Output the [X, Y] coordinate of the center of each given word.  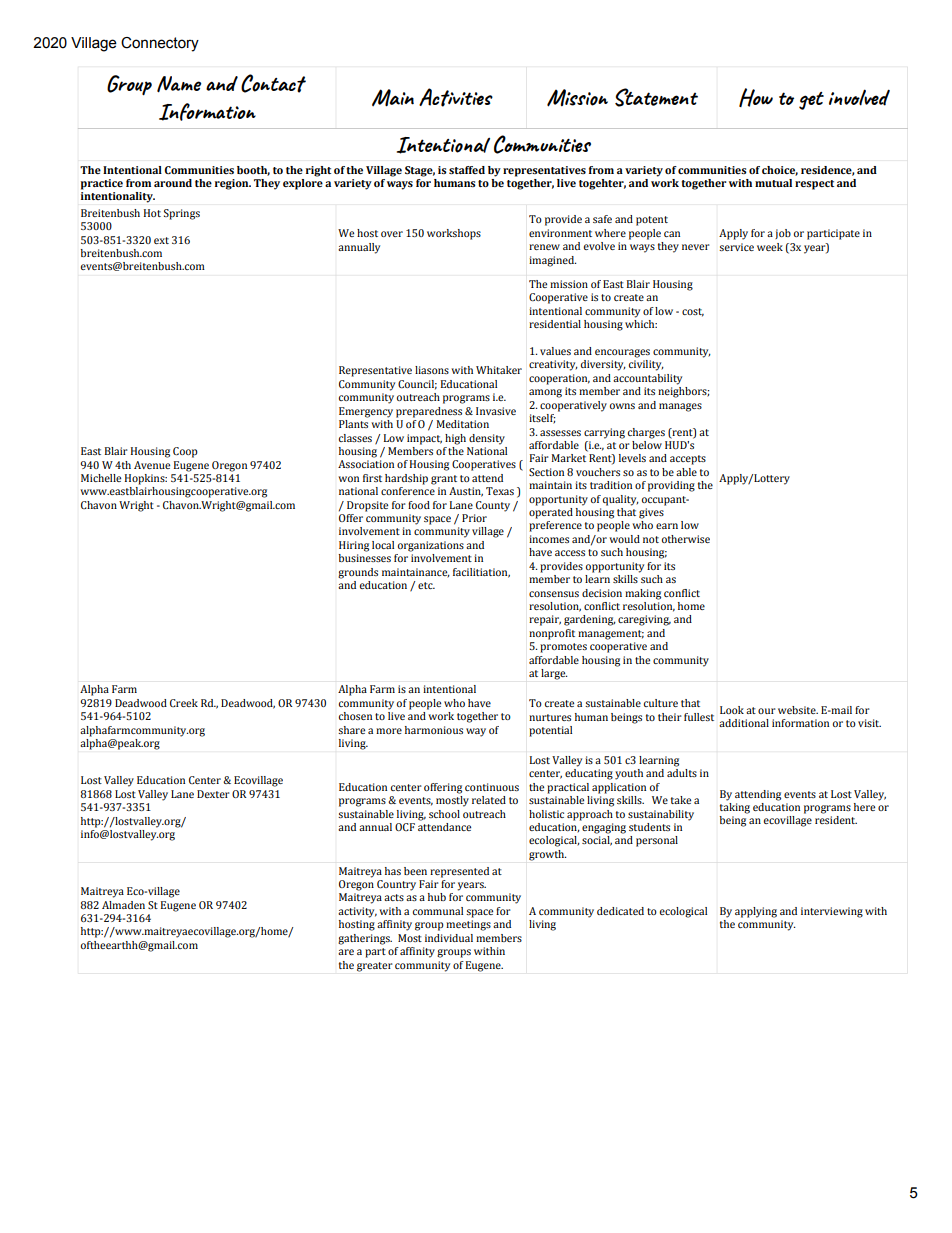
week [770, 247]
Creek [184, 703]
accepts [688, 460]
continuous [492, 787]
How [756, 97]
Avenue [152, 465]
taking [735, 807]
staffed [467, 170]
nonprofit [552, 634]
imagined [552, 261]
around [173, 183]
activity [357, 912]
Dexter [213, 794]
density [487, 439]
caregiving [644, 620]
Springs [182, 214]
